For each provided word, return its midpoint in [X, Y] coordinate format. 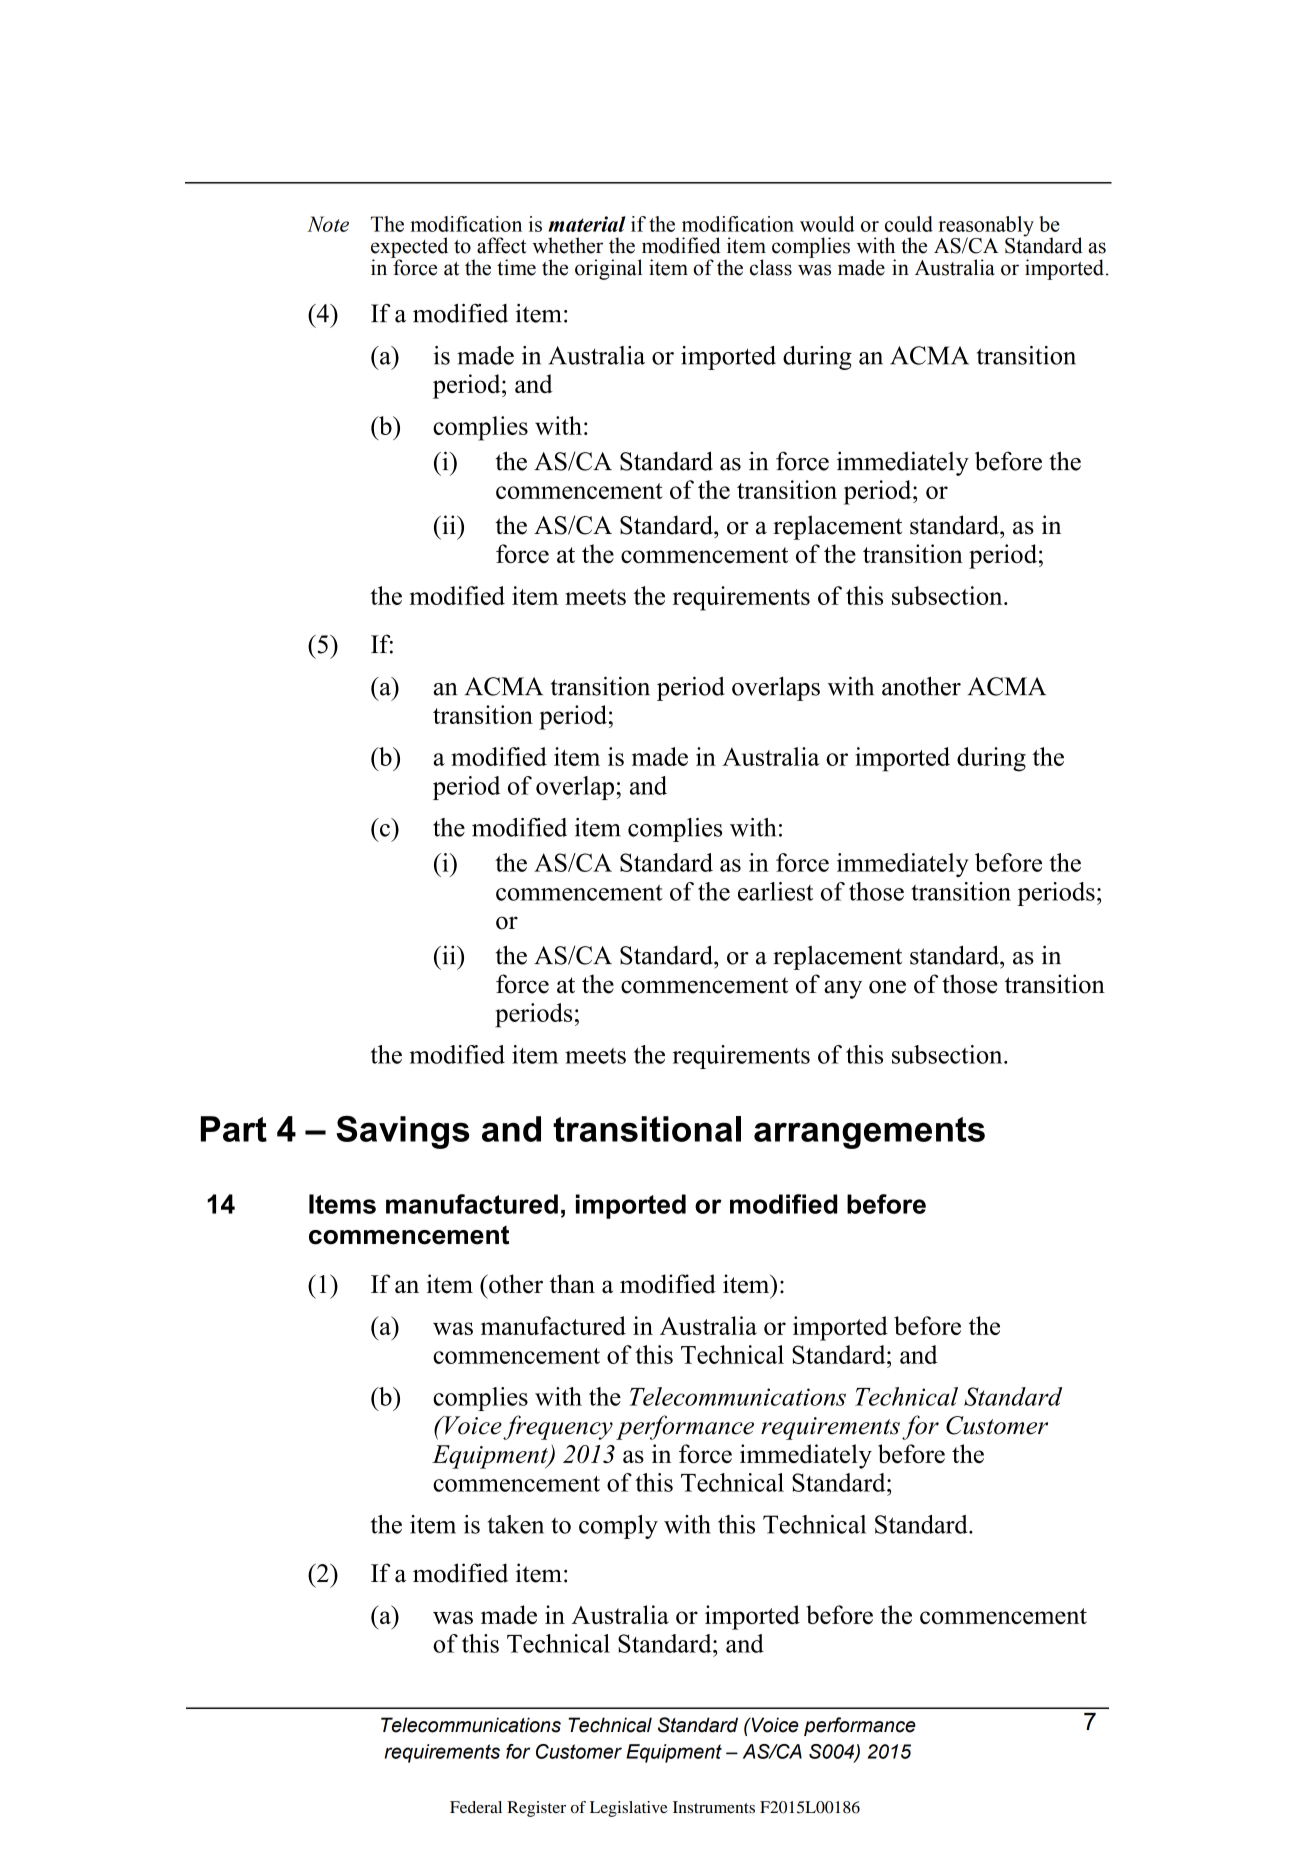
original [608, 269]
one [887, 987]
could [909, 224]
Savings [403, 1132]
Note [328, 224]
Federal [476, 1807]
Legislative [629, 1809]
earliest [775, 891]
